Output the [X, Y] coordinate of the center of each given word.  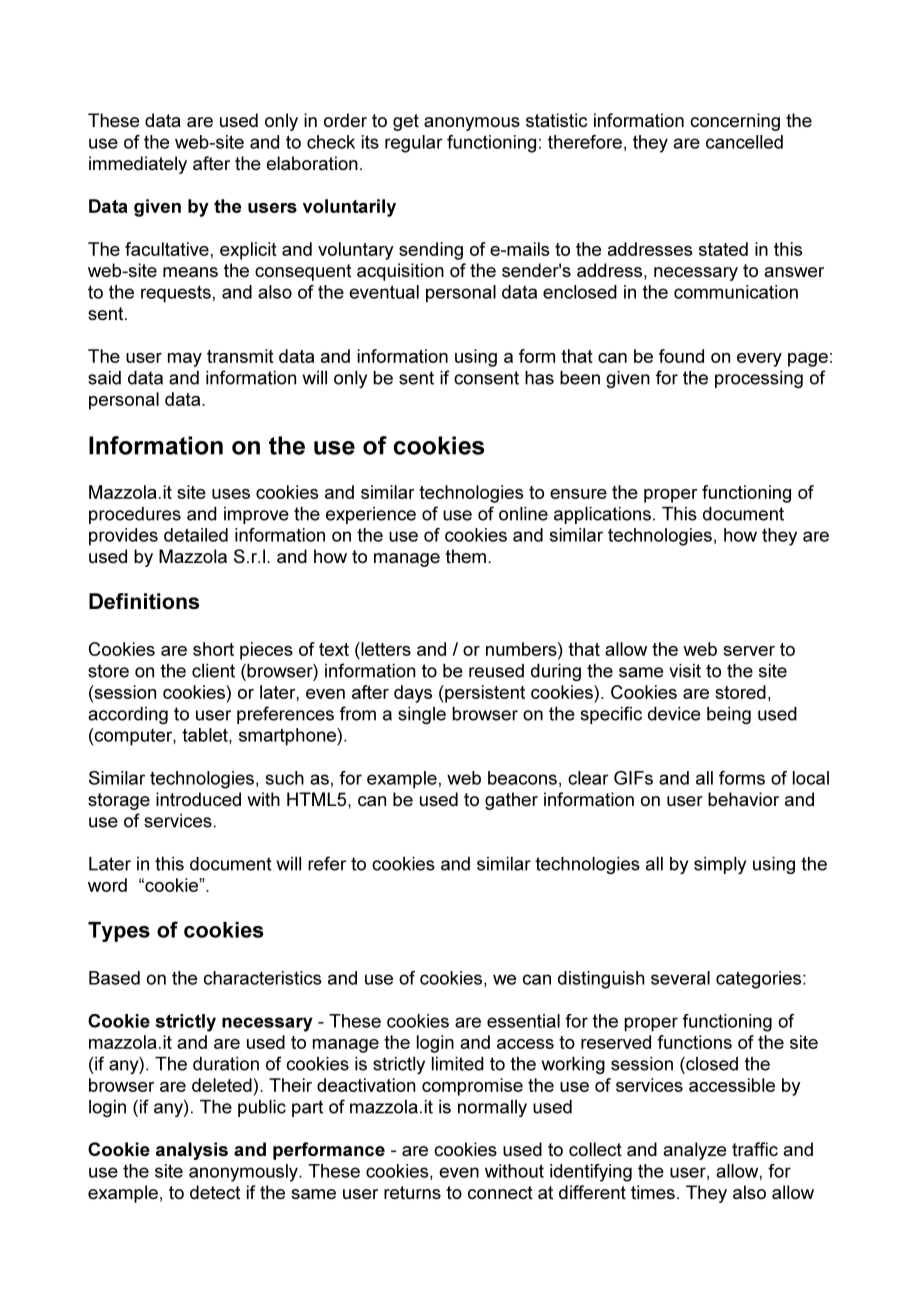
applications [602, 515]
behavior [743, 799]
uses [231, 494]
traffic [755, 1149]
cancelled [744, 142]
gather [511, 801]
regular [414, 144]
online [523, 514]
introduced [198, 799]
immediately [138, 165]
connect [500, 1192]
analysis [192, 1151]
